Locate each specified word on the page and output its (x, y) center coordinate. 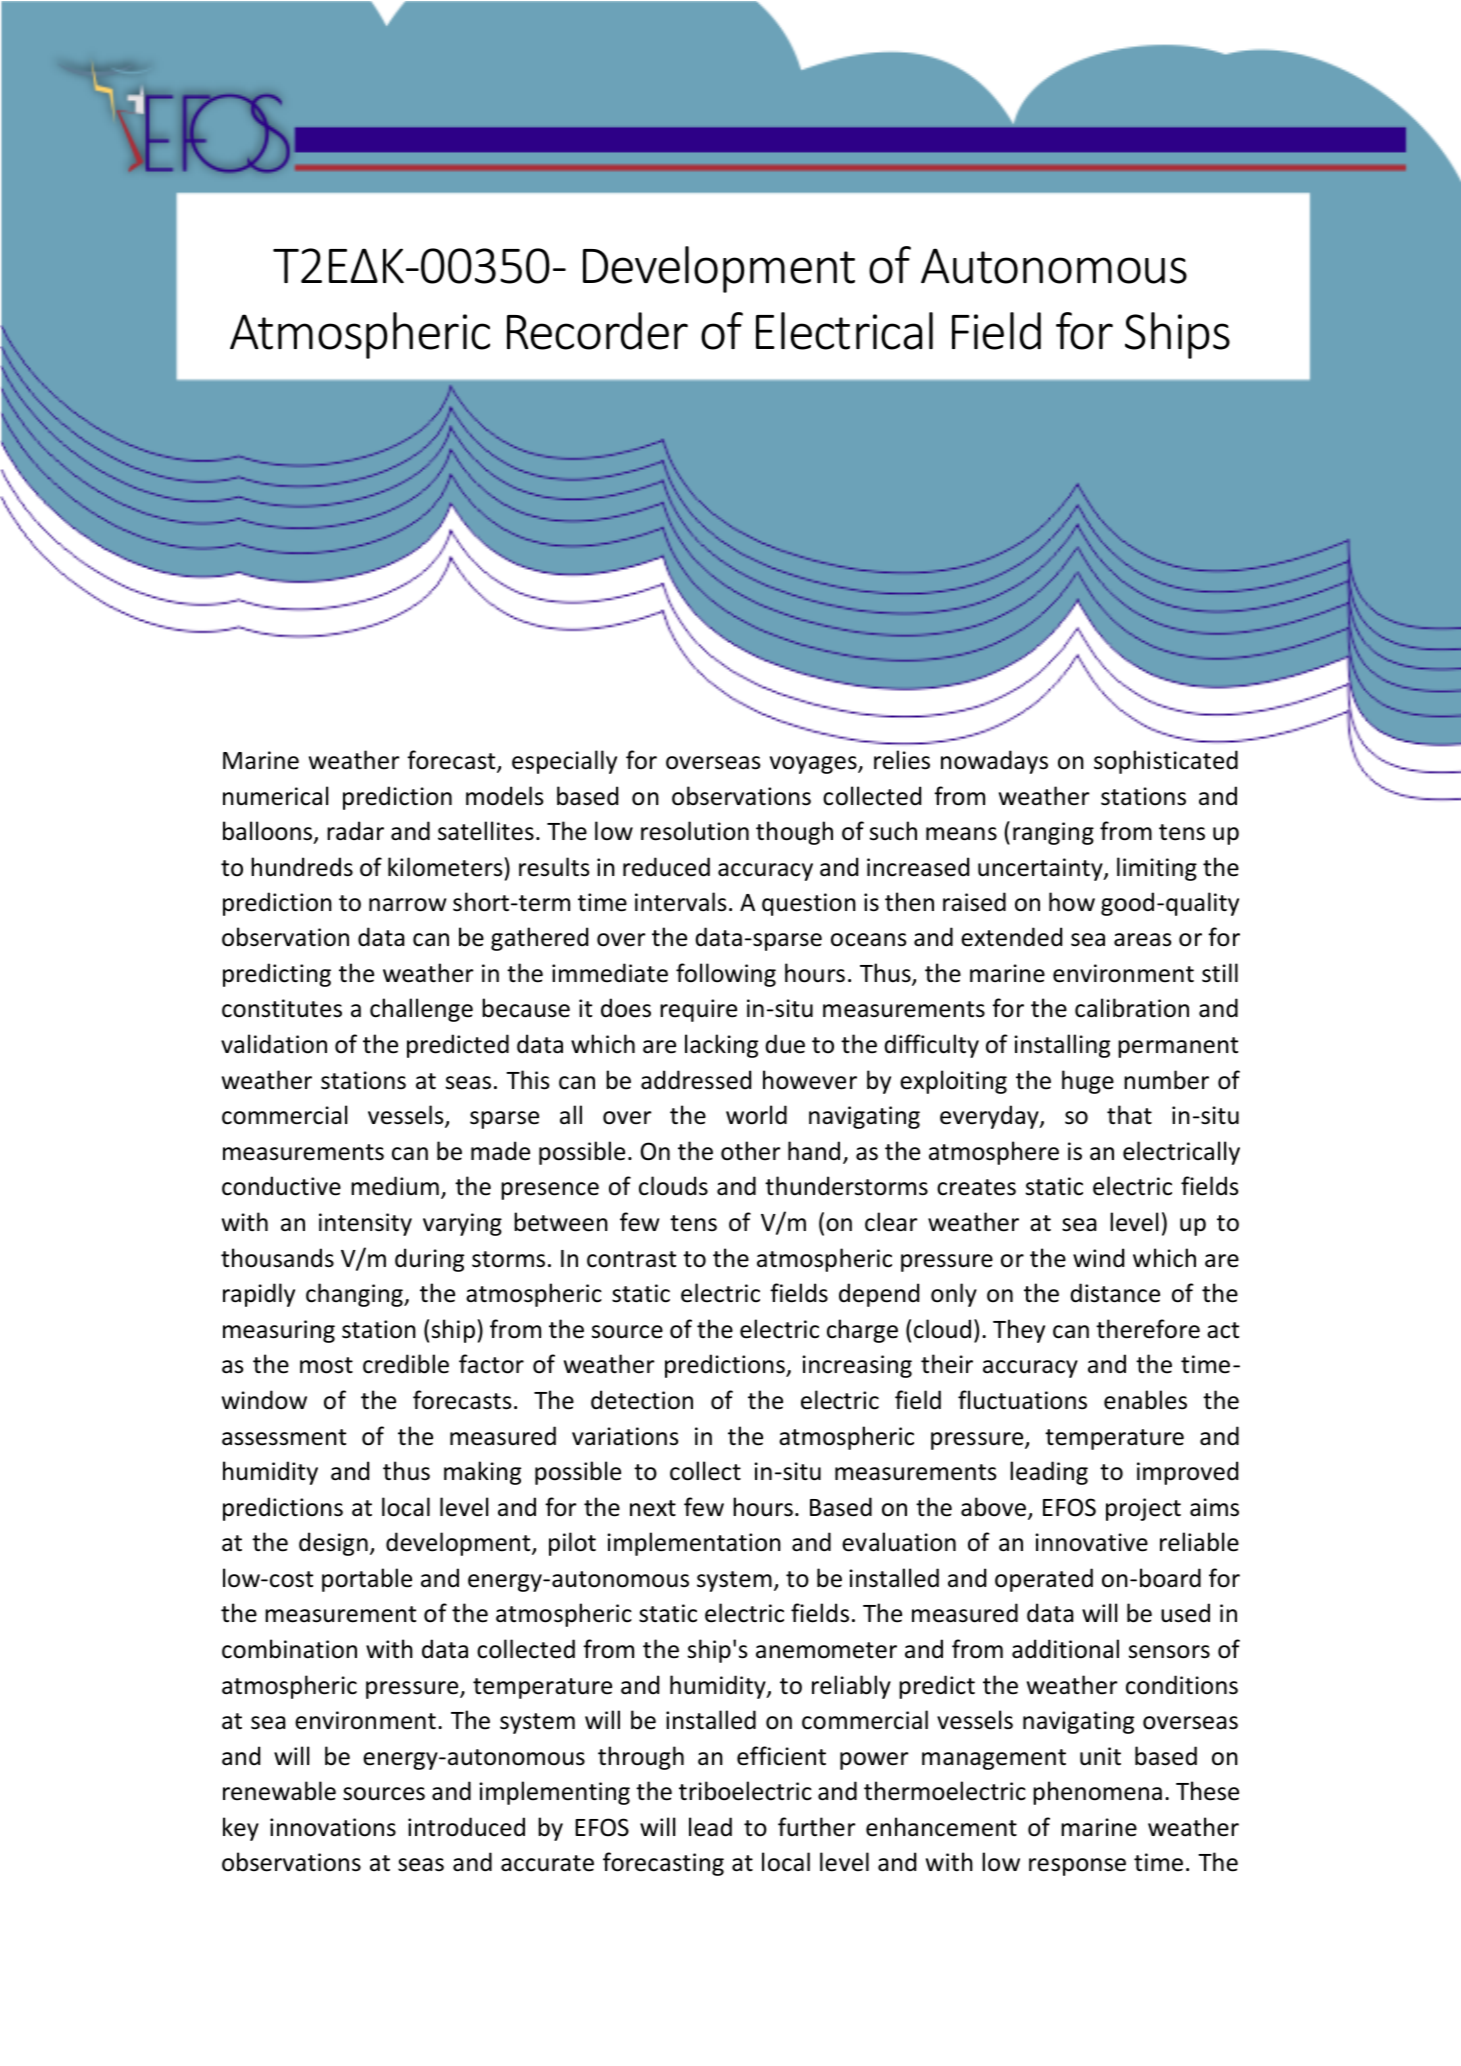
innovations (333, 1827)
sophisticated (1166, 762)
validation (274, 1044)
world (756, 1115)
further (817, 1827)
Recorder (597, 331)
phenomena (1097, 1793)
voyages (814, 765)
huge (1088, 1082)
